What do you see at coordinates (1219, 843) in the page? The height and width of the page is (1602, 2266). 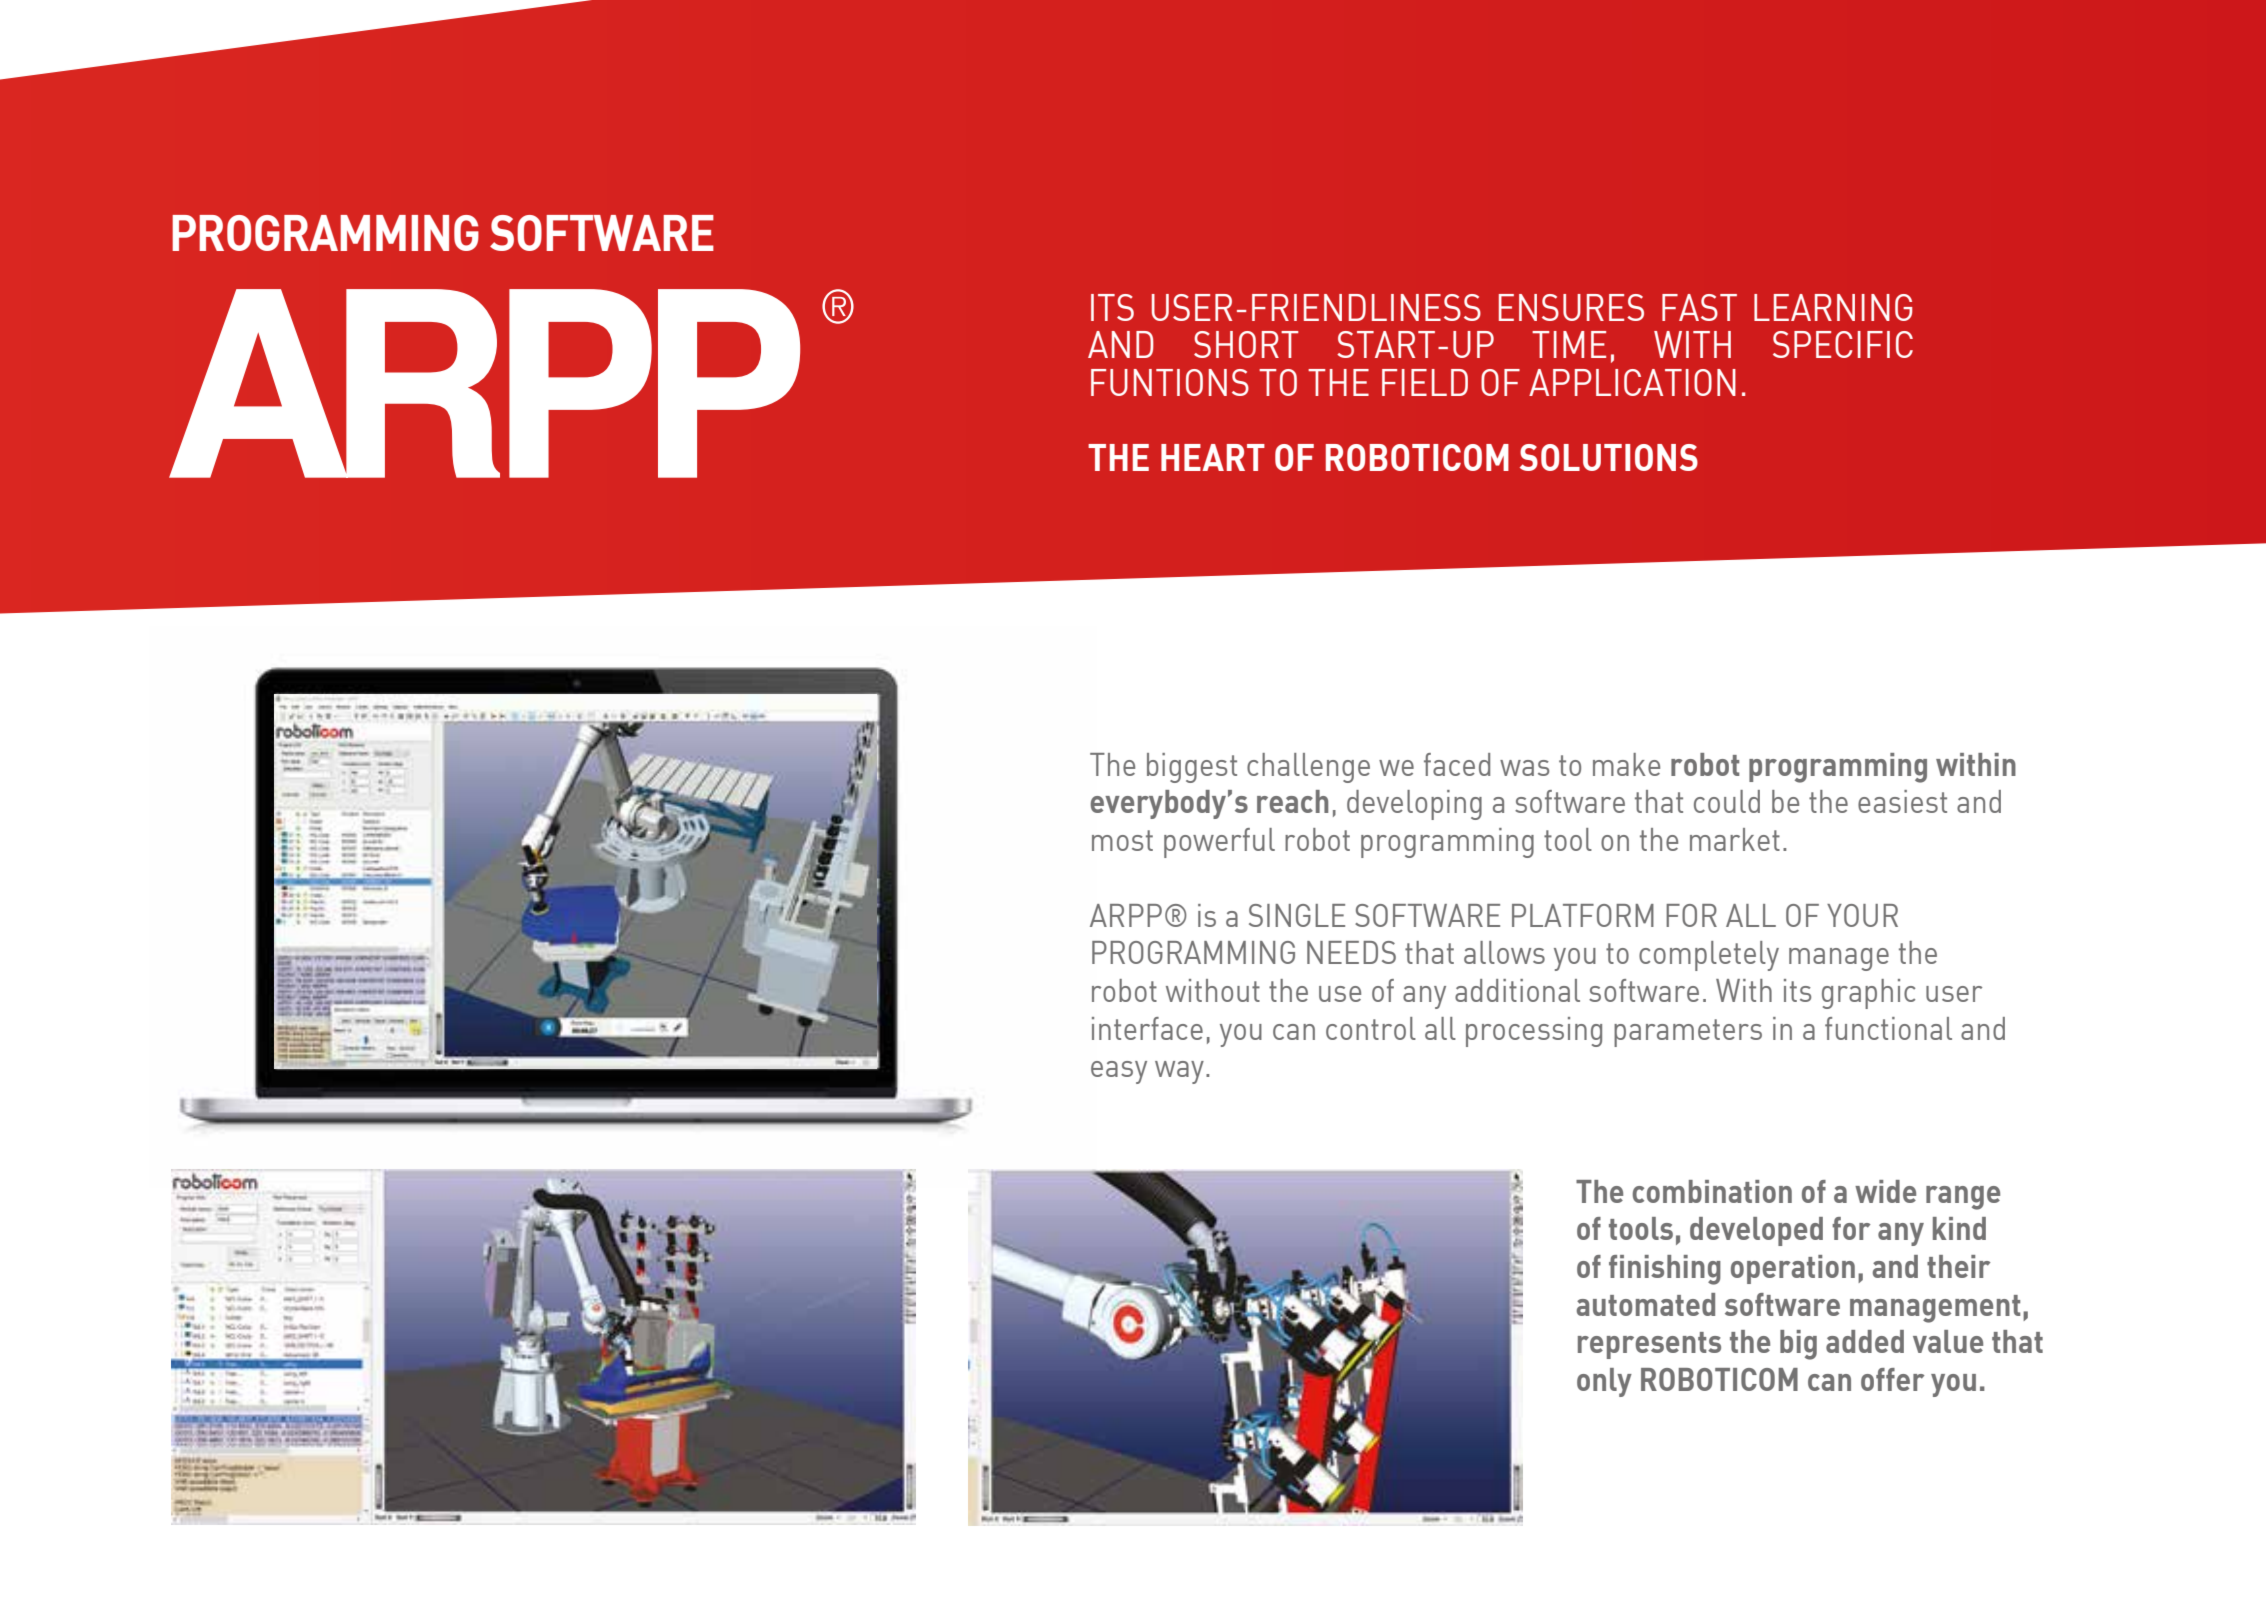 I see `powerful` at bounding box center [1219, 843].
